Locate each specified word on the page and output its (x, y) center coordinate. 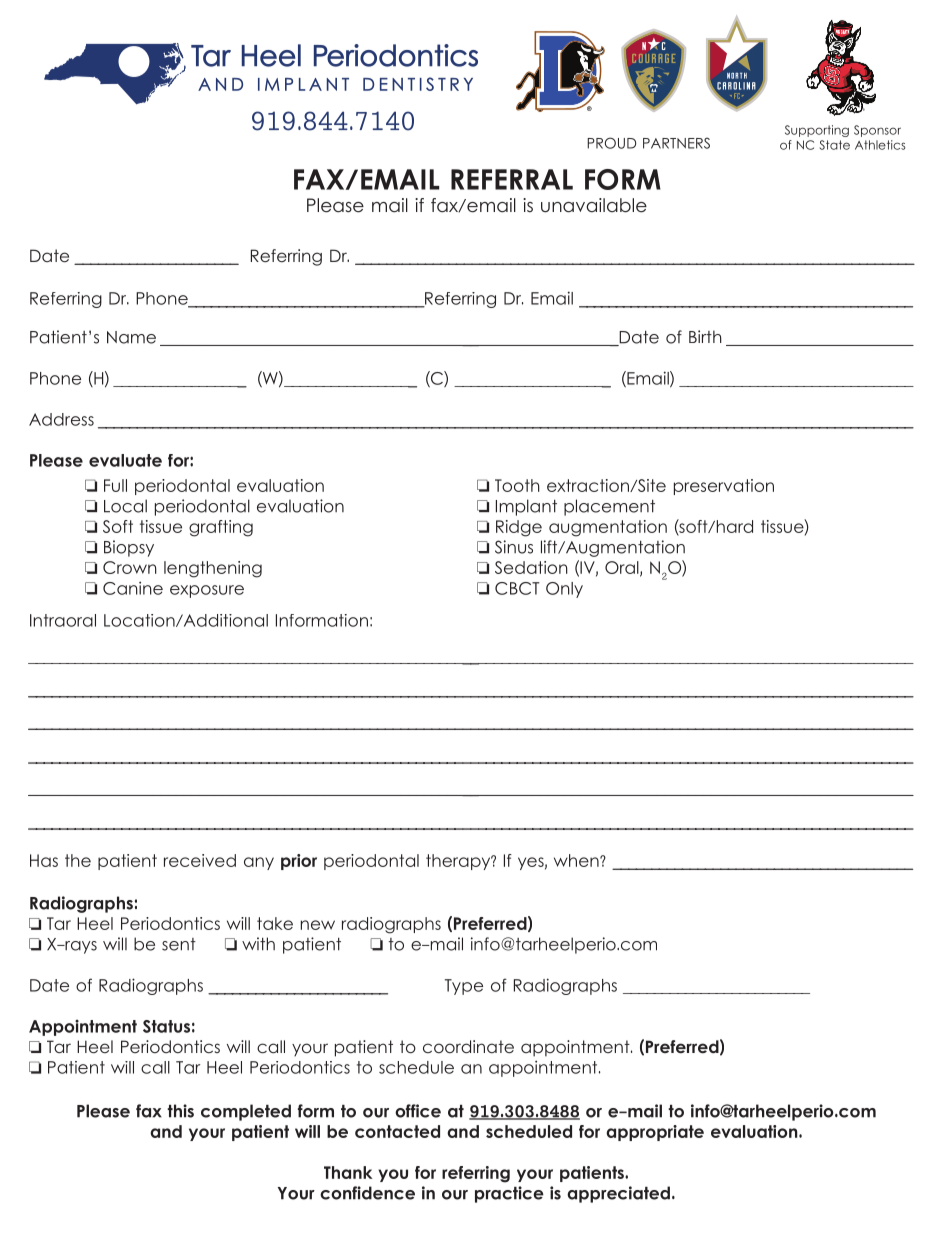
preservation (724, 487)
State (835, 145)
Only (564, 590)
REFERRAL (512, 179)
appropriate (655, 1133)
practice (509, 1194)
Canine (133, 588)
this (180, 1111)
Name (131, 337)
